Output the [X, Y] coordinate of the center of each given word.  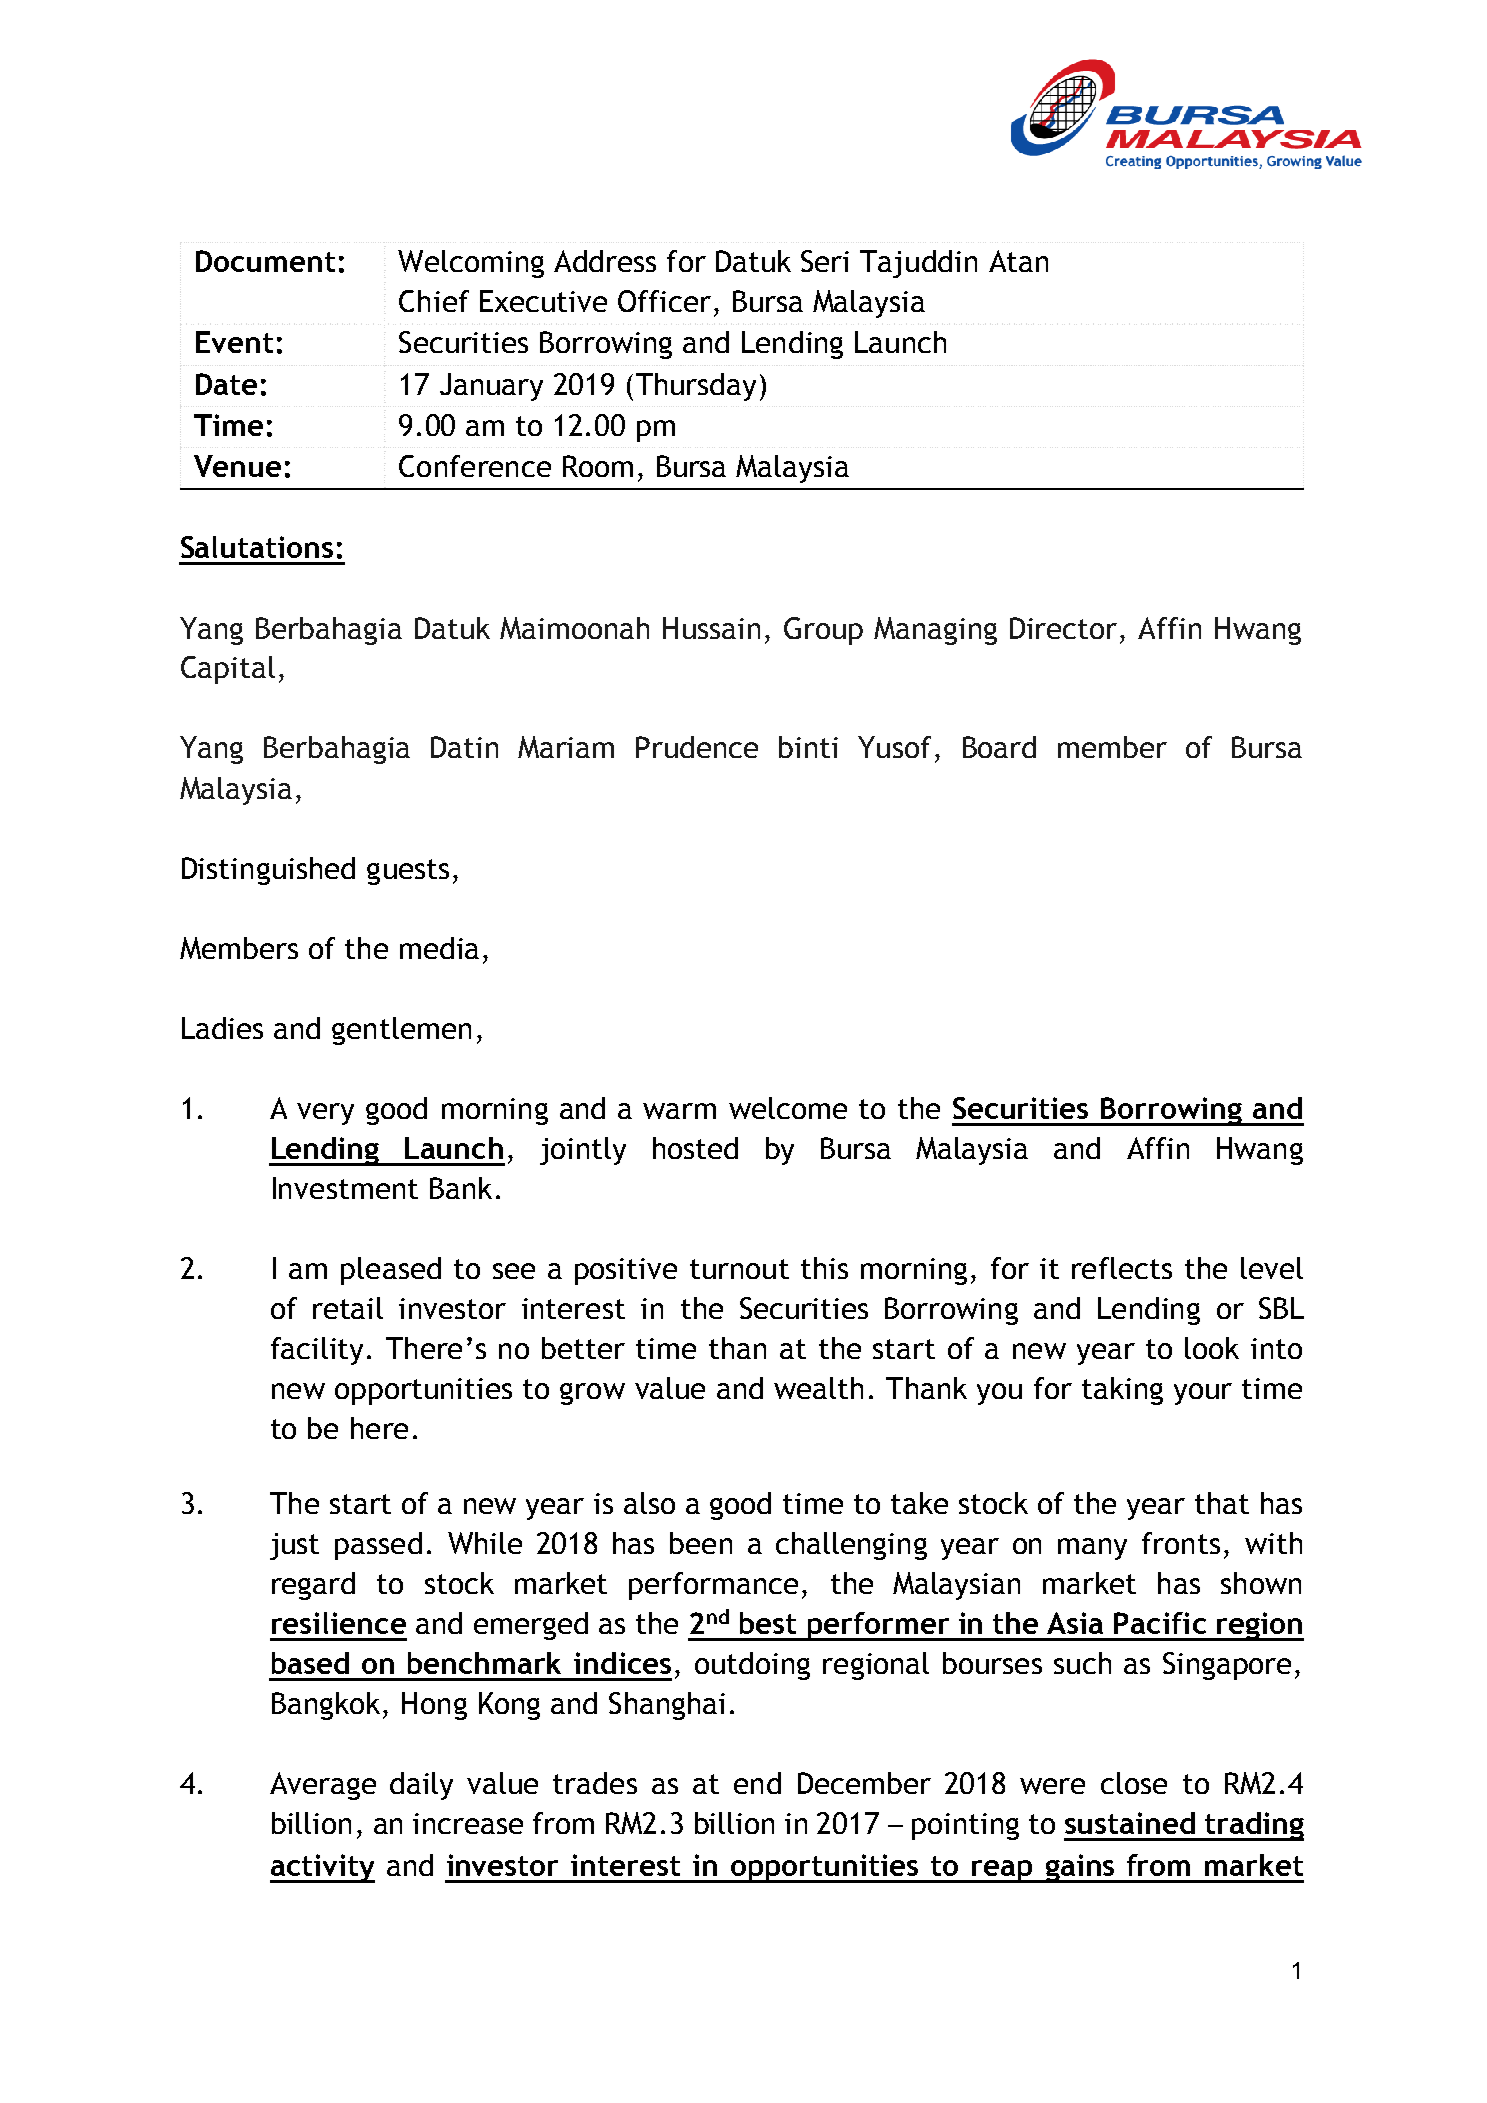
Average [323, 1786]
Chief [434, 301]
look [1212, 1348]
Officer [664, 301]
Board [999, 747]
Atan [1018, 261]
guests [408, 872]
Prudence [697, 747]
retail [348, 1308]
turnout [739, 1269]
